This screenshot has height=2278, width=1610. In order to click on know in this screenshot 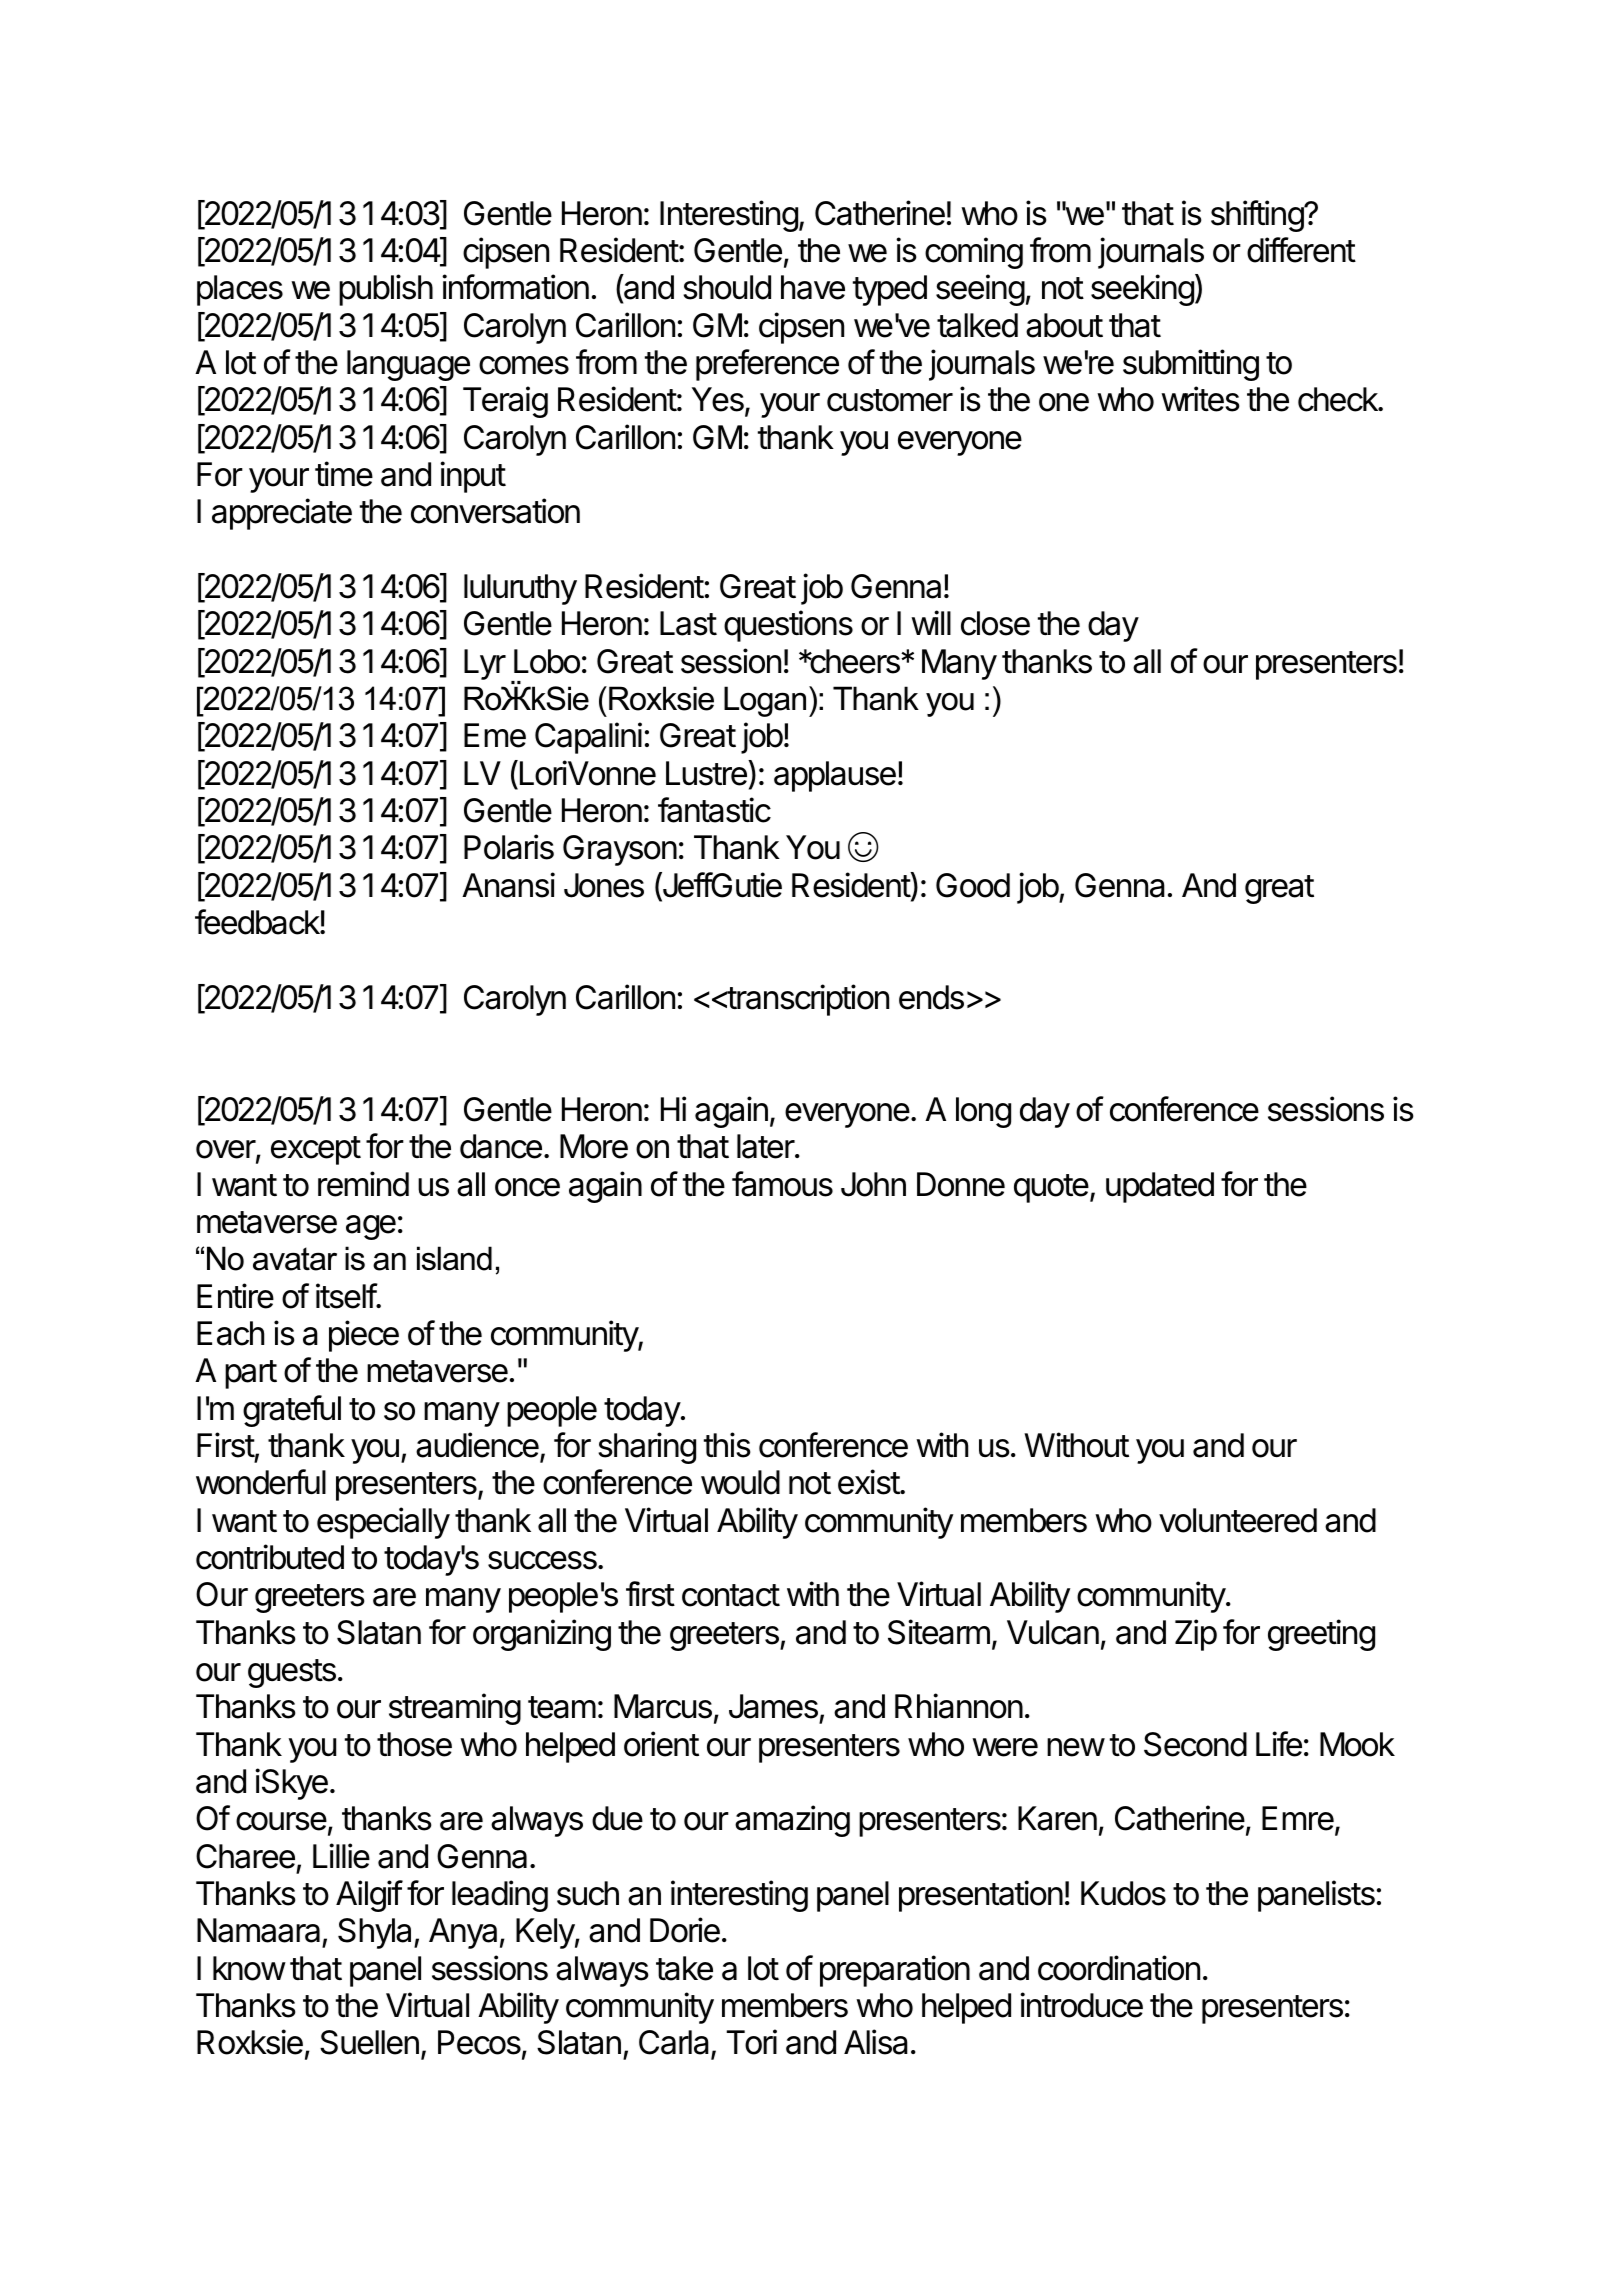, I will do `click(249, 1968)`.
